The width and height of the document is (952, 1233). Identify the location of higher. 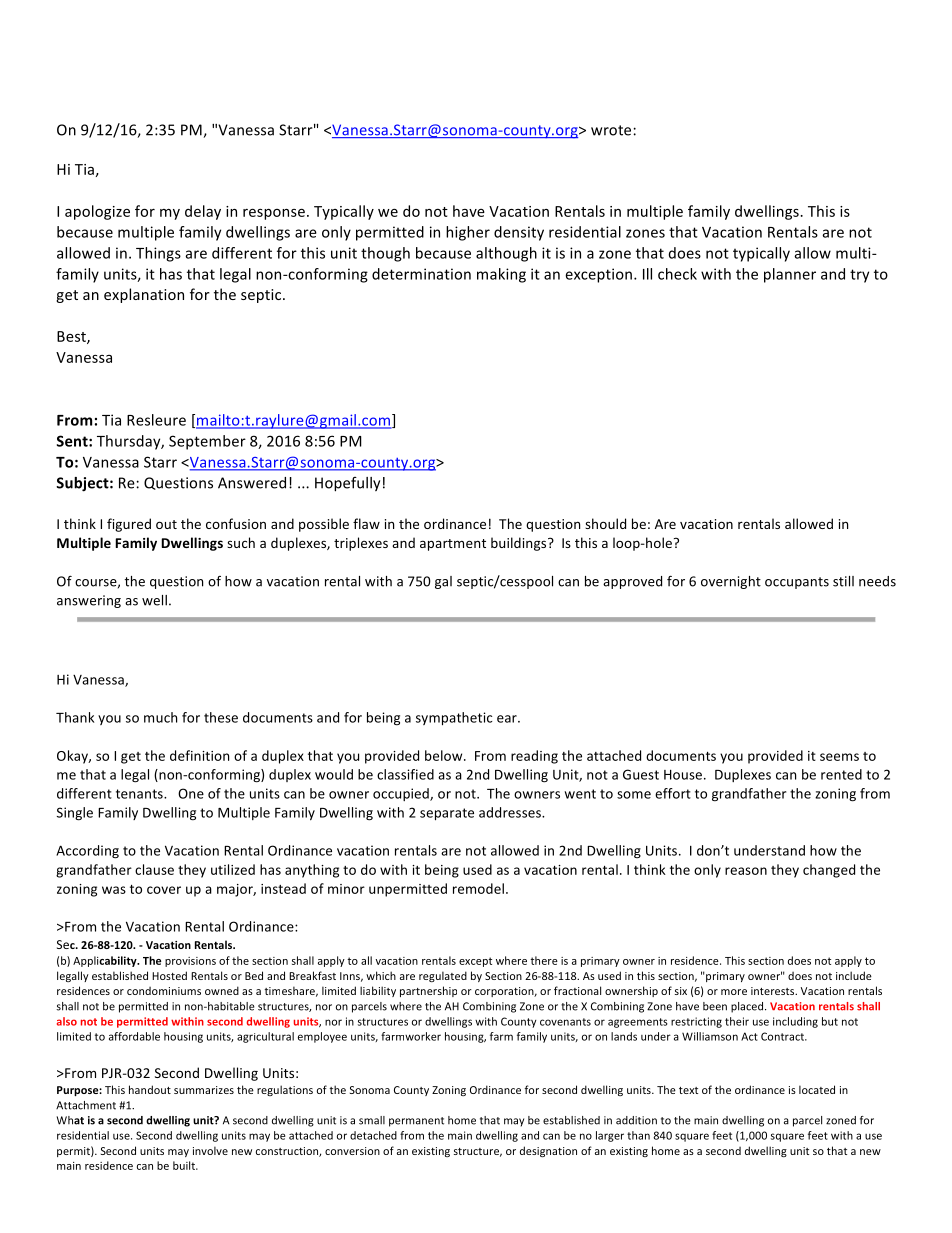
(468, 233).
